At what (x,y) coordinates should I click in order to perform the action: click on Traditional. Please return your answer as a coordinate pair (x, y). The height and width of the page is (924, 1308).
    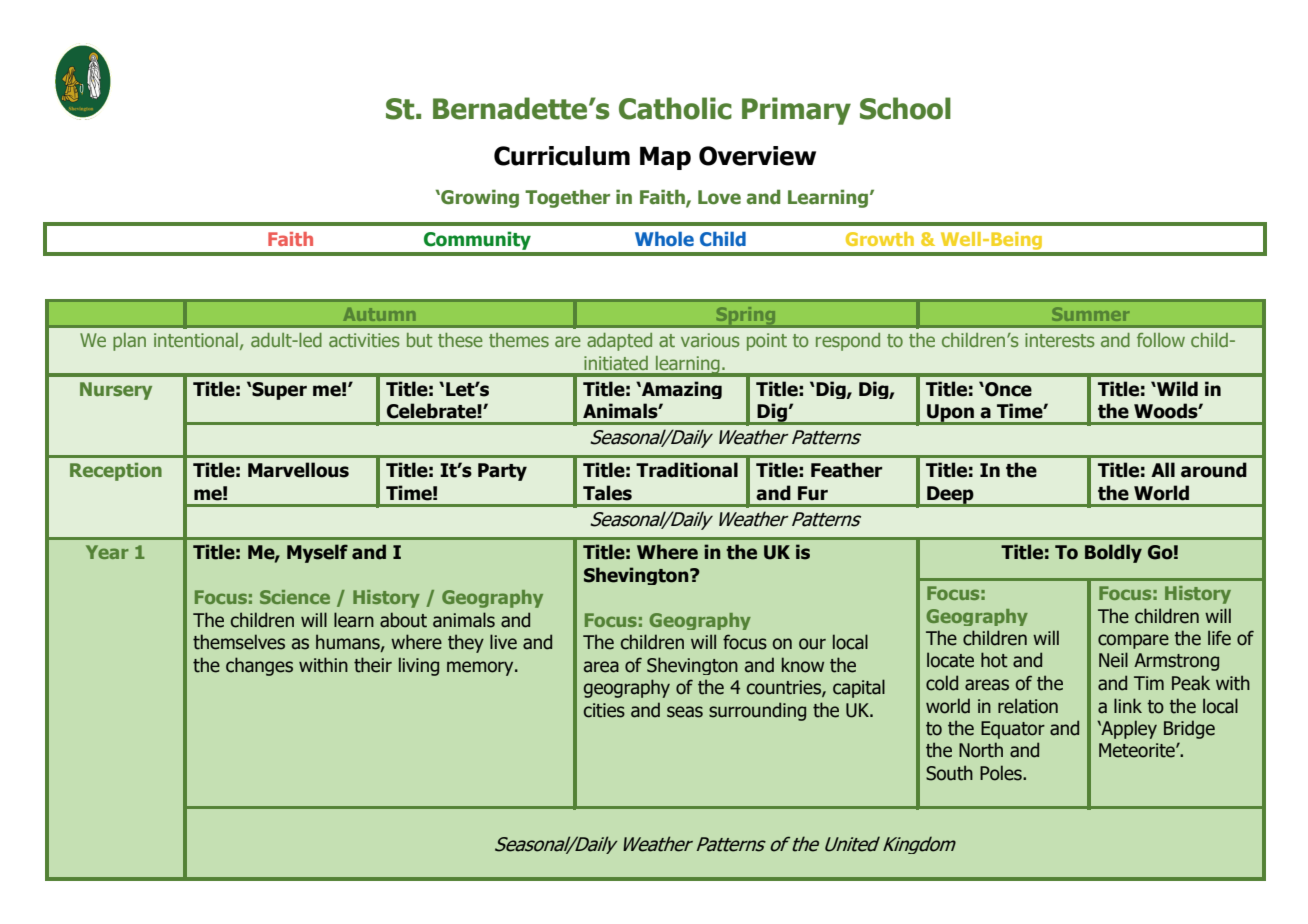
    Looking at the image, I should click on (687, 470).
